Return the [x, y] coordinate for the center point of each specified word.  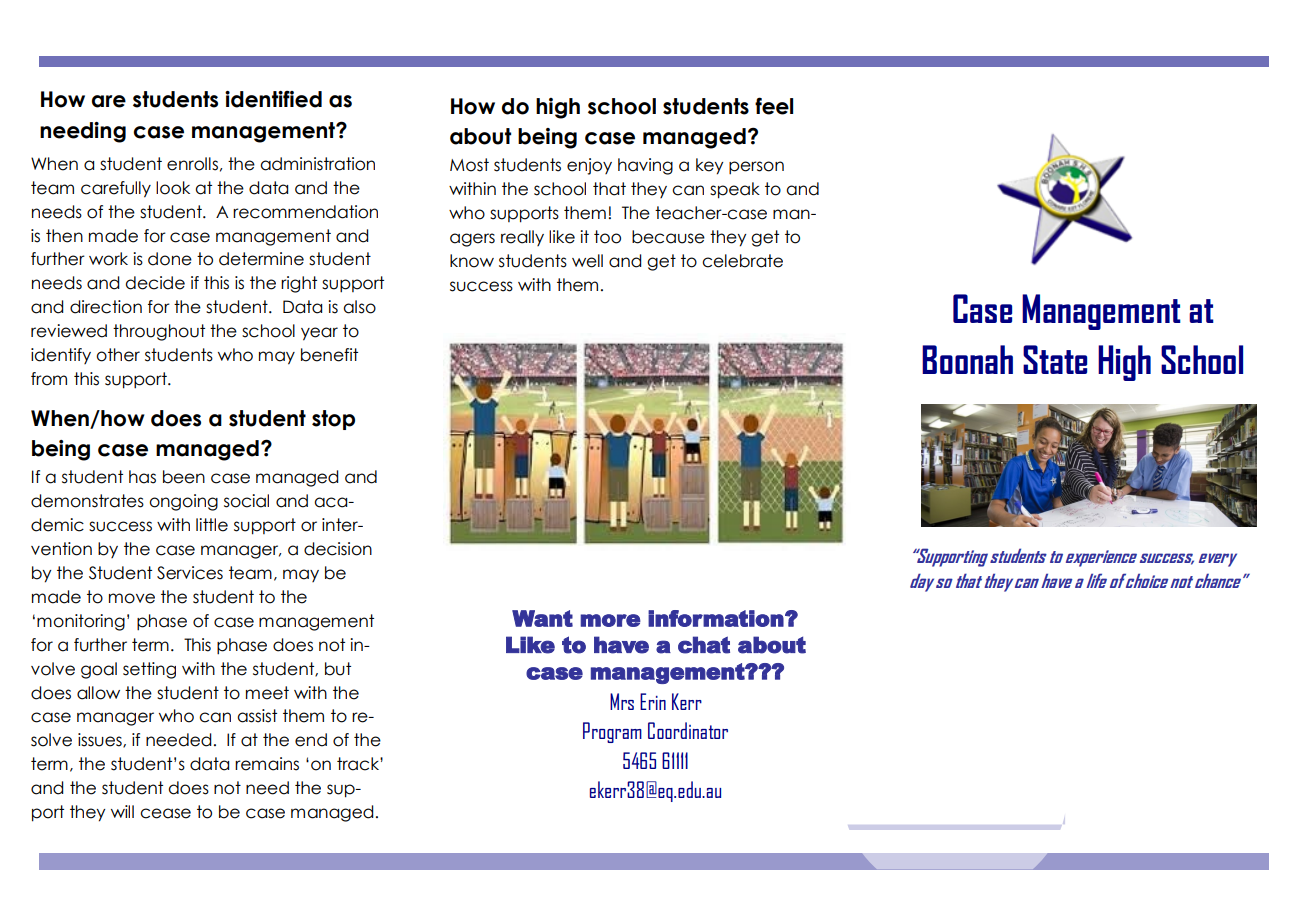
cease [165, 813]
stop [333, 420]
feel [774, 106]
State [1055, 359]
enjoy [589, 166]
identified [273, 99]
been [184, 477]
